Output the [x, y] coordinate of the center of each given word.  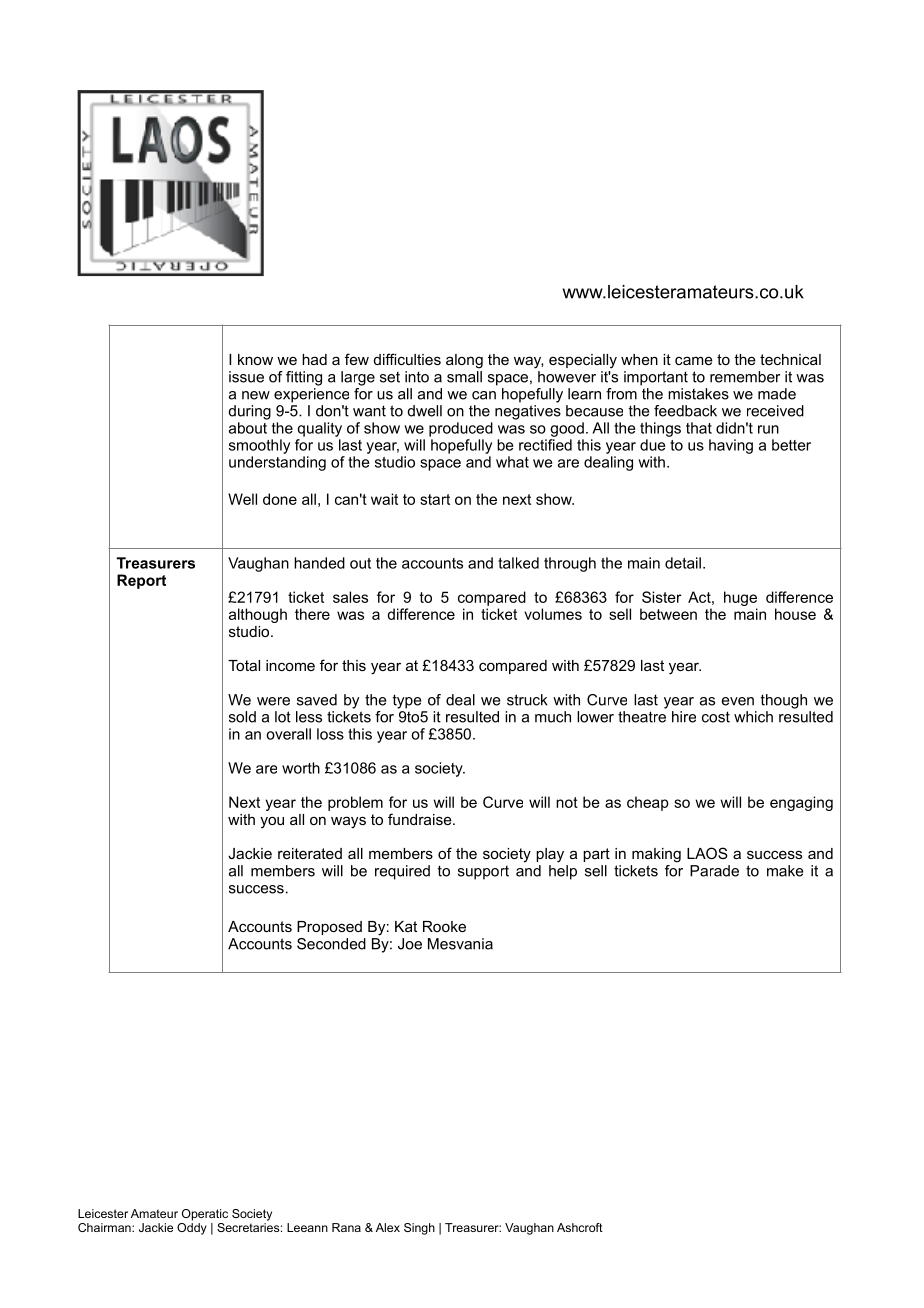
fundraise [421, 819]
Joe [410, 944]
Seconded [331, 944]
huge [740, 598]
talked [518, 563]
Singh [419, 1229]
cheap [648, 803]
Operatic [205, 1215]
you [272, 822]
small [464, 377]
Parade [714, 871]
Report [141, 581]
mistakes [698, 394]
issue [246, 377]
